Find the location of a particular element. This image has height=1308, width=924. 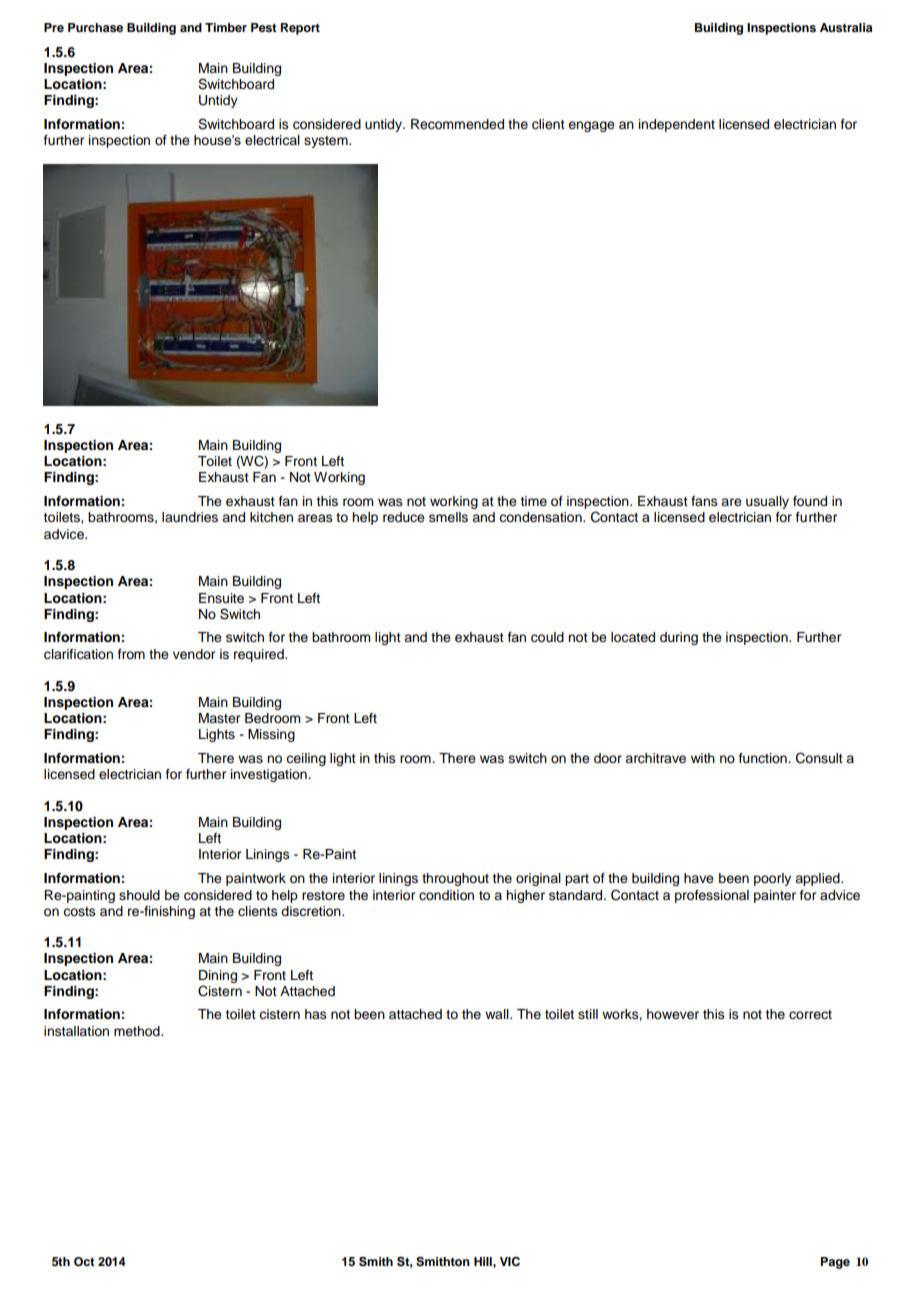

throughout is located at coordinates (455, 879).
